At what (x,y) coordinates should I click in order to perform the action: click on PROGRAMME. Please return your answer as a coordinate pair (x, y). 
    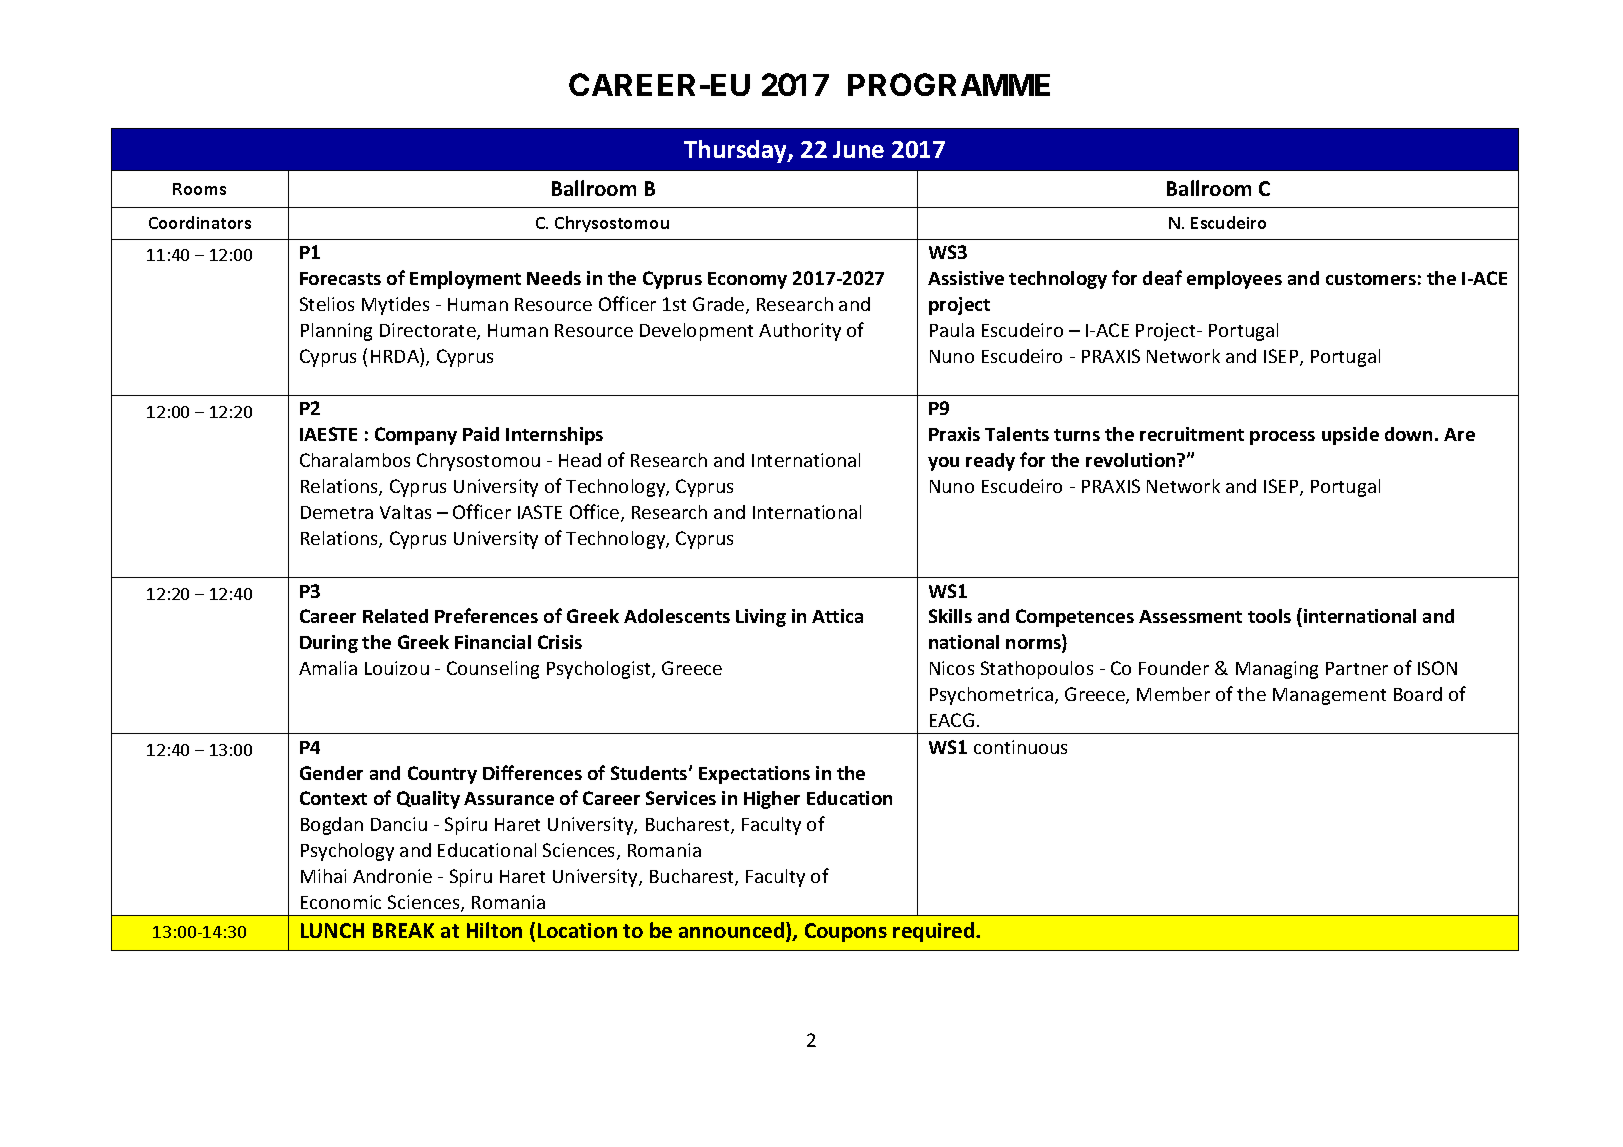
    Looking at the image, I should click on (949, 84).
